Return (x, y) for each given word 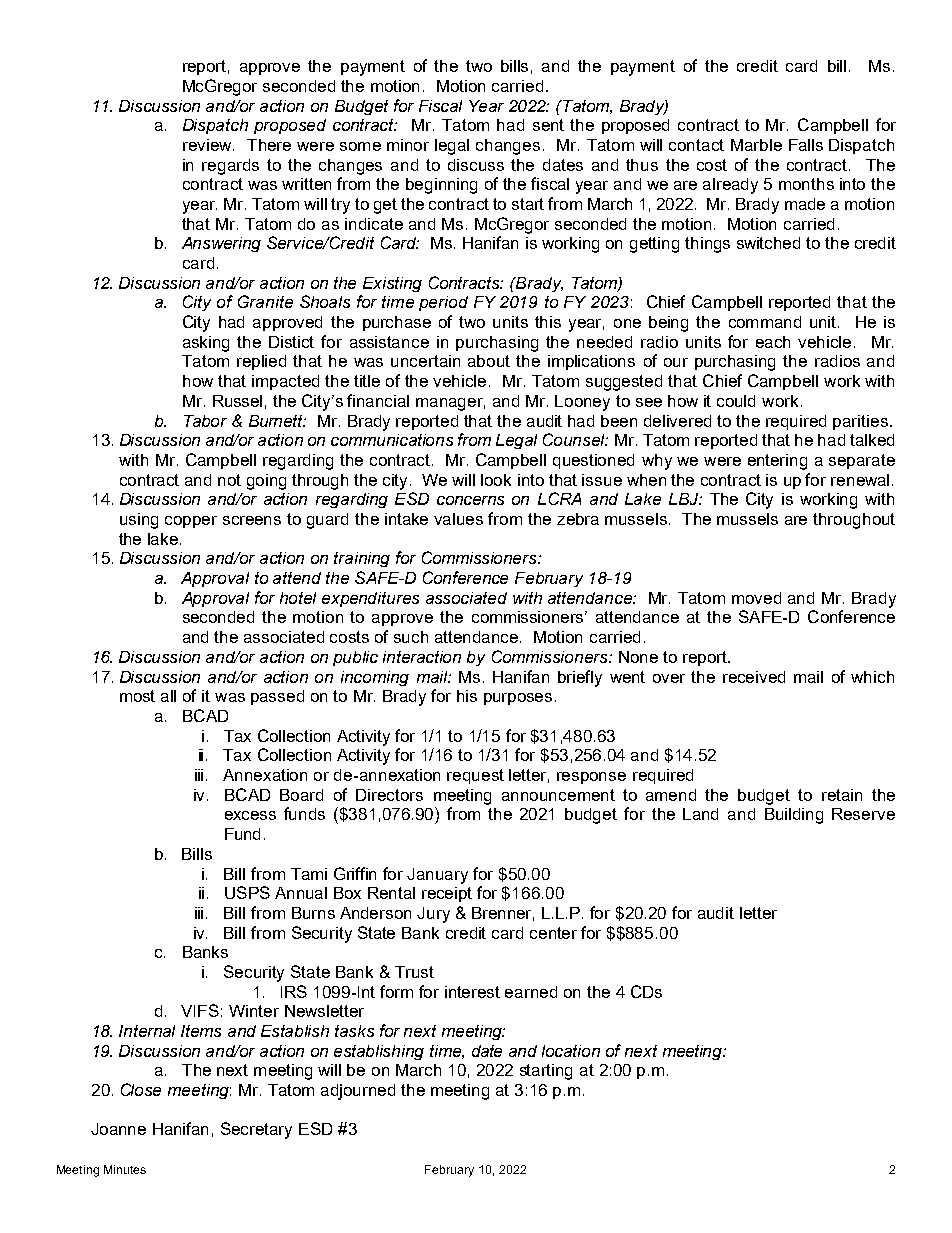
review (208, 145)
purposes (518, 699)
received (754, 677)
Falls (806, 145)
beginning (441, 186)
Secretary (256, 1130)
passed (277, 697)
